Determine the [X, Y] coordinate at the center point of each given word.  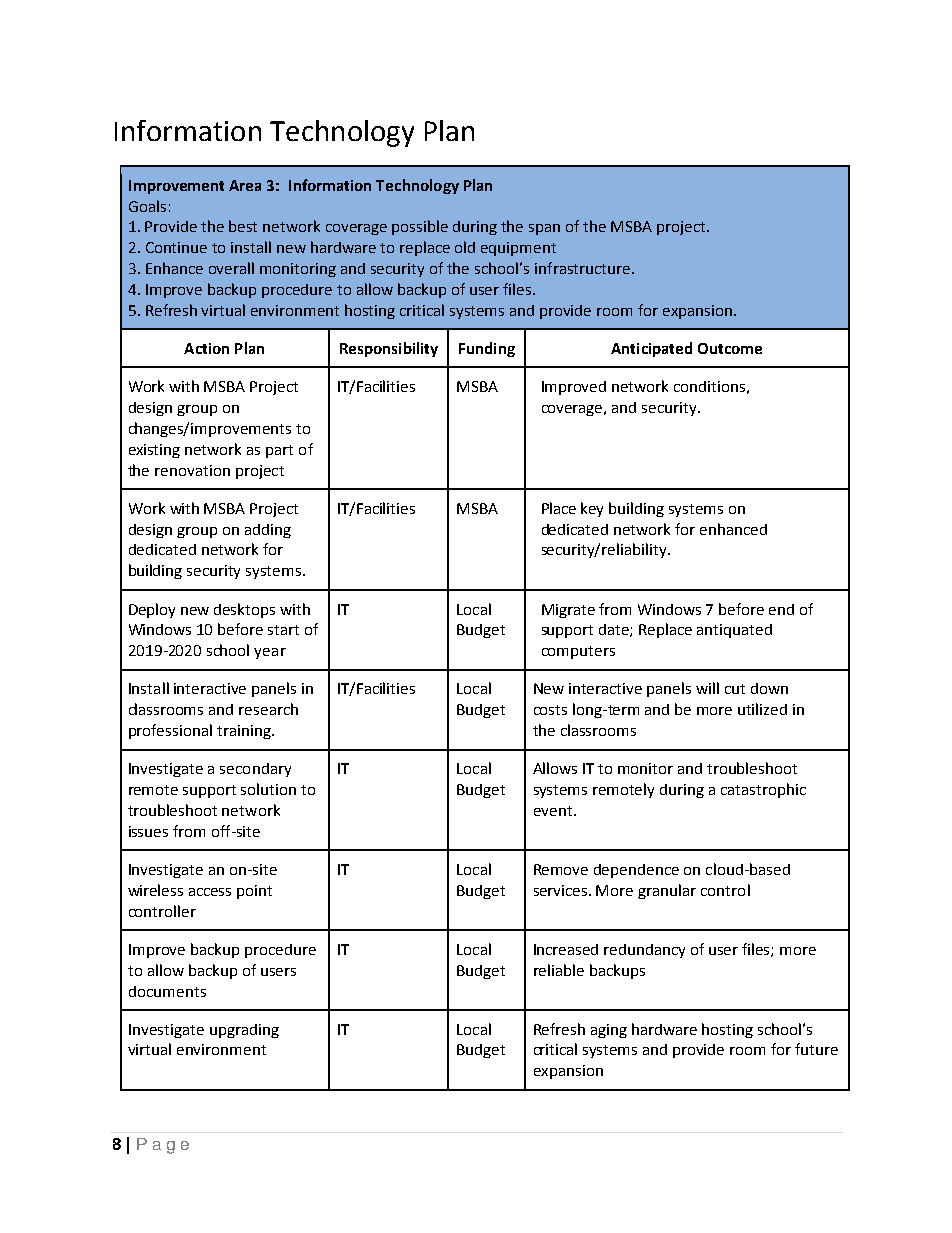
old [465, 247]
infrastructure [582, 268]
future [816, 1049]
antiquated [734, 631]
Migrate [568, 611]
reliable [559, 970]
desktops [244, 610]
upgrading [244, 1031]
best [243, 226]
